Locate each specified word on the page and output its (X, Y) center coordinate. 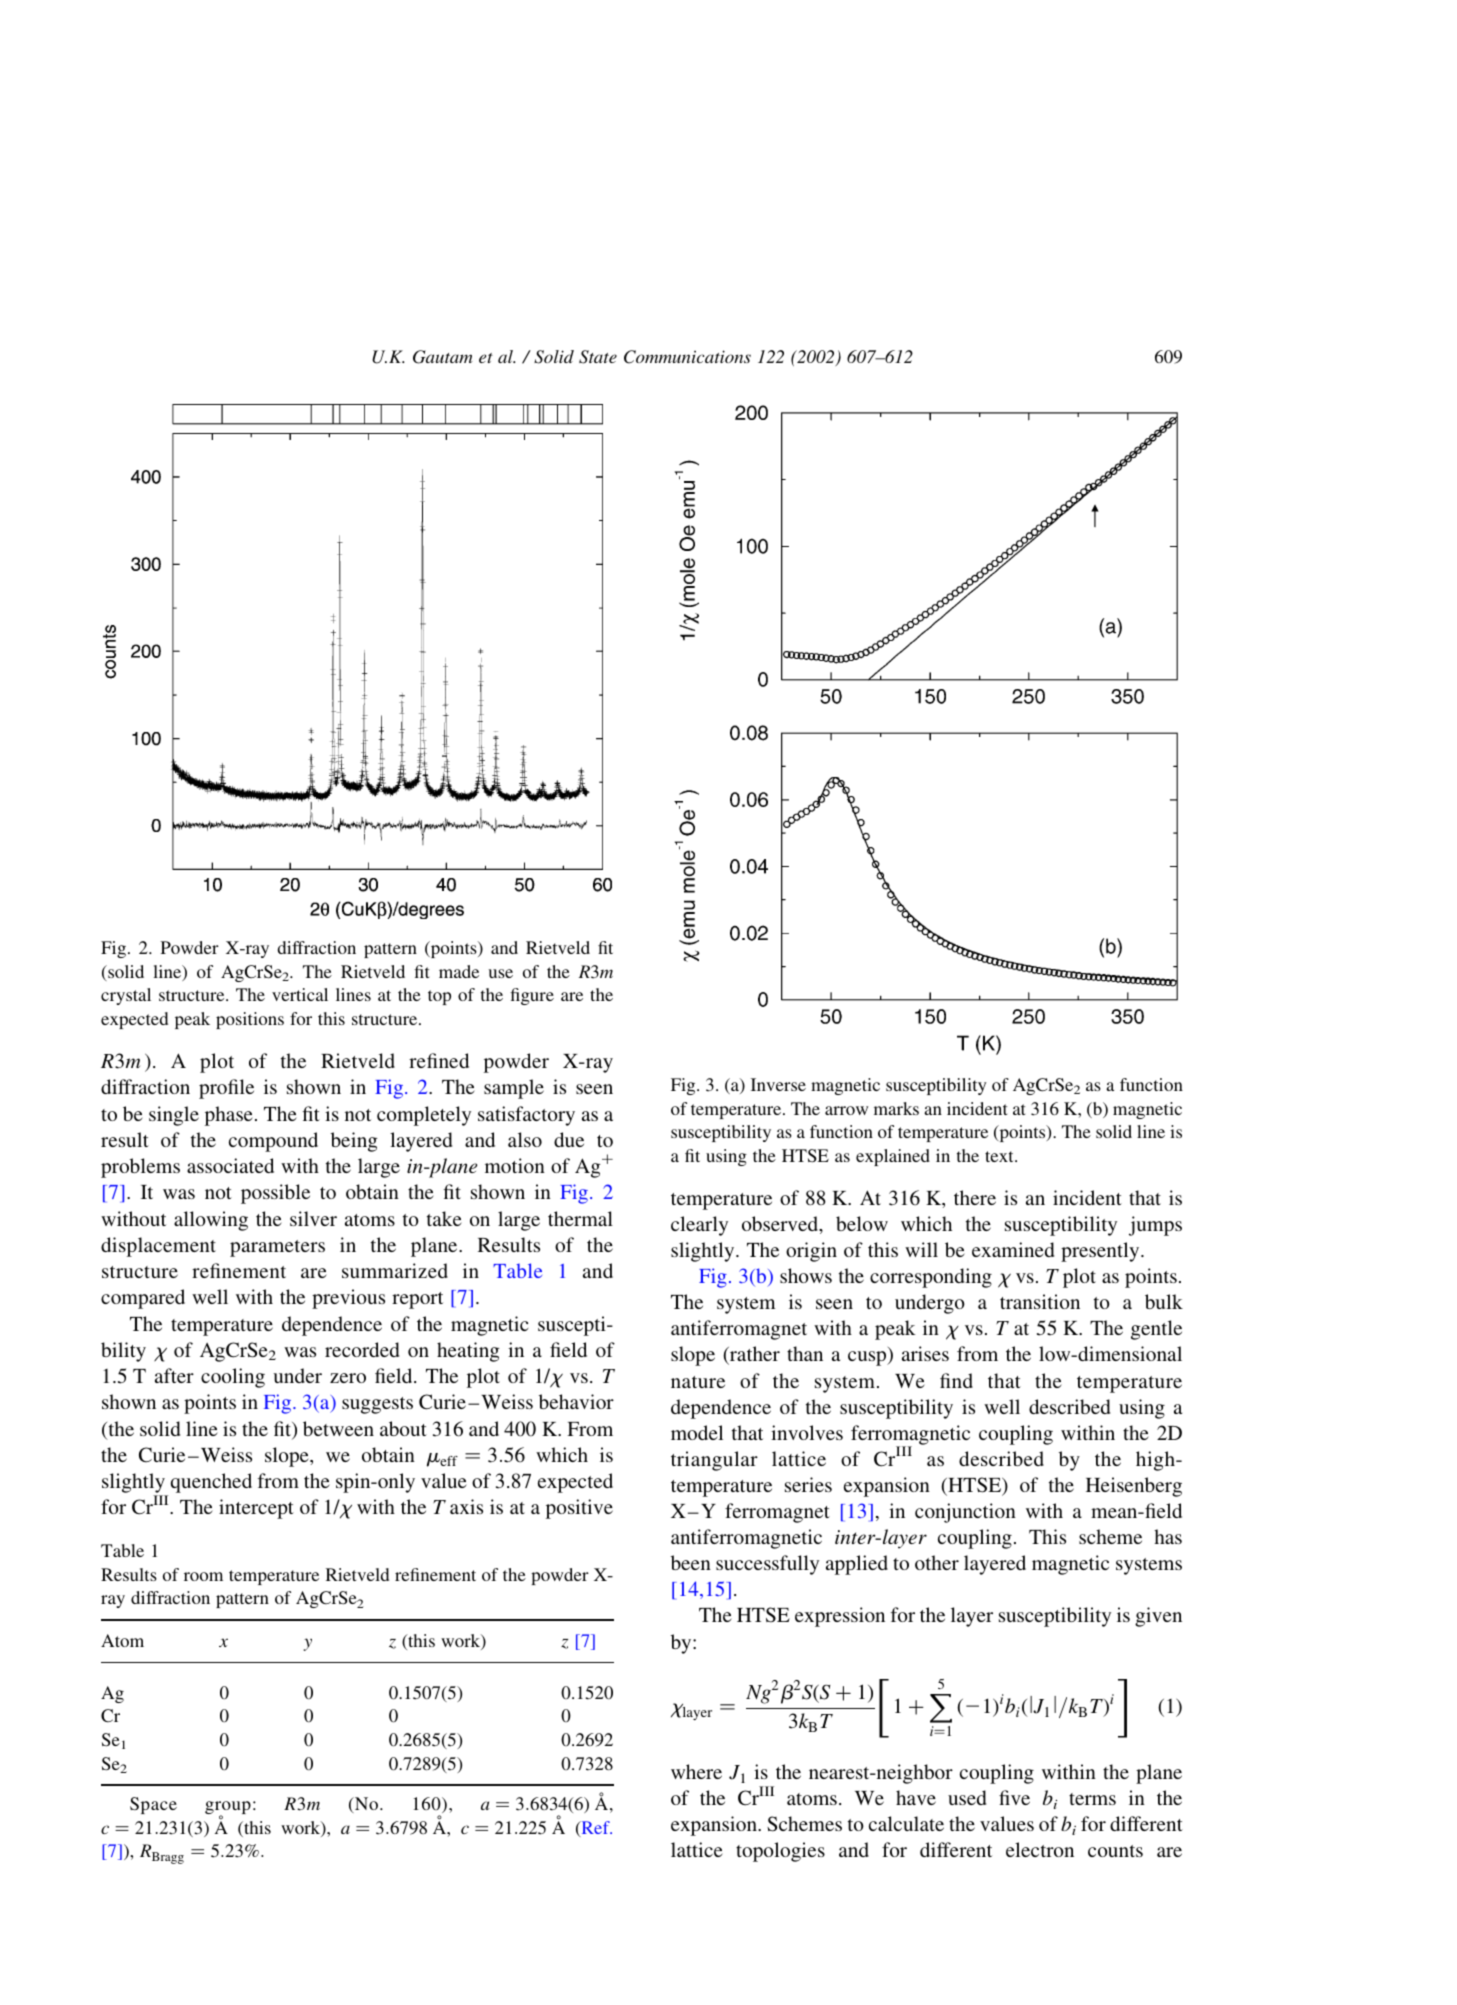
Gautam (443, 357)
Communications (687, 357)
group (228, 1809)
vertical (300, 994)
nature (698, 1382)
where (696, 1771)
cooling (233, 1378)
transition (1040, 1301)
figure (532, 996)
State (598, 357)
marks (896, 1108)
